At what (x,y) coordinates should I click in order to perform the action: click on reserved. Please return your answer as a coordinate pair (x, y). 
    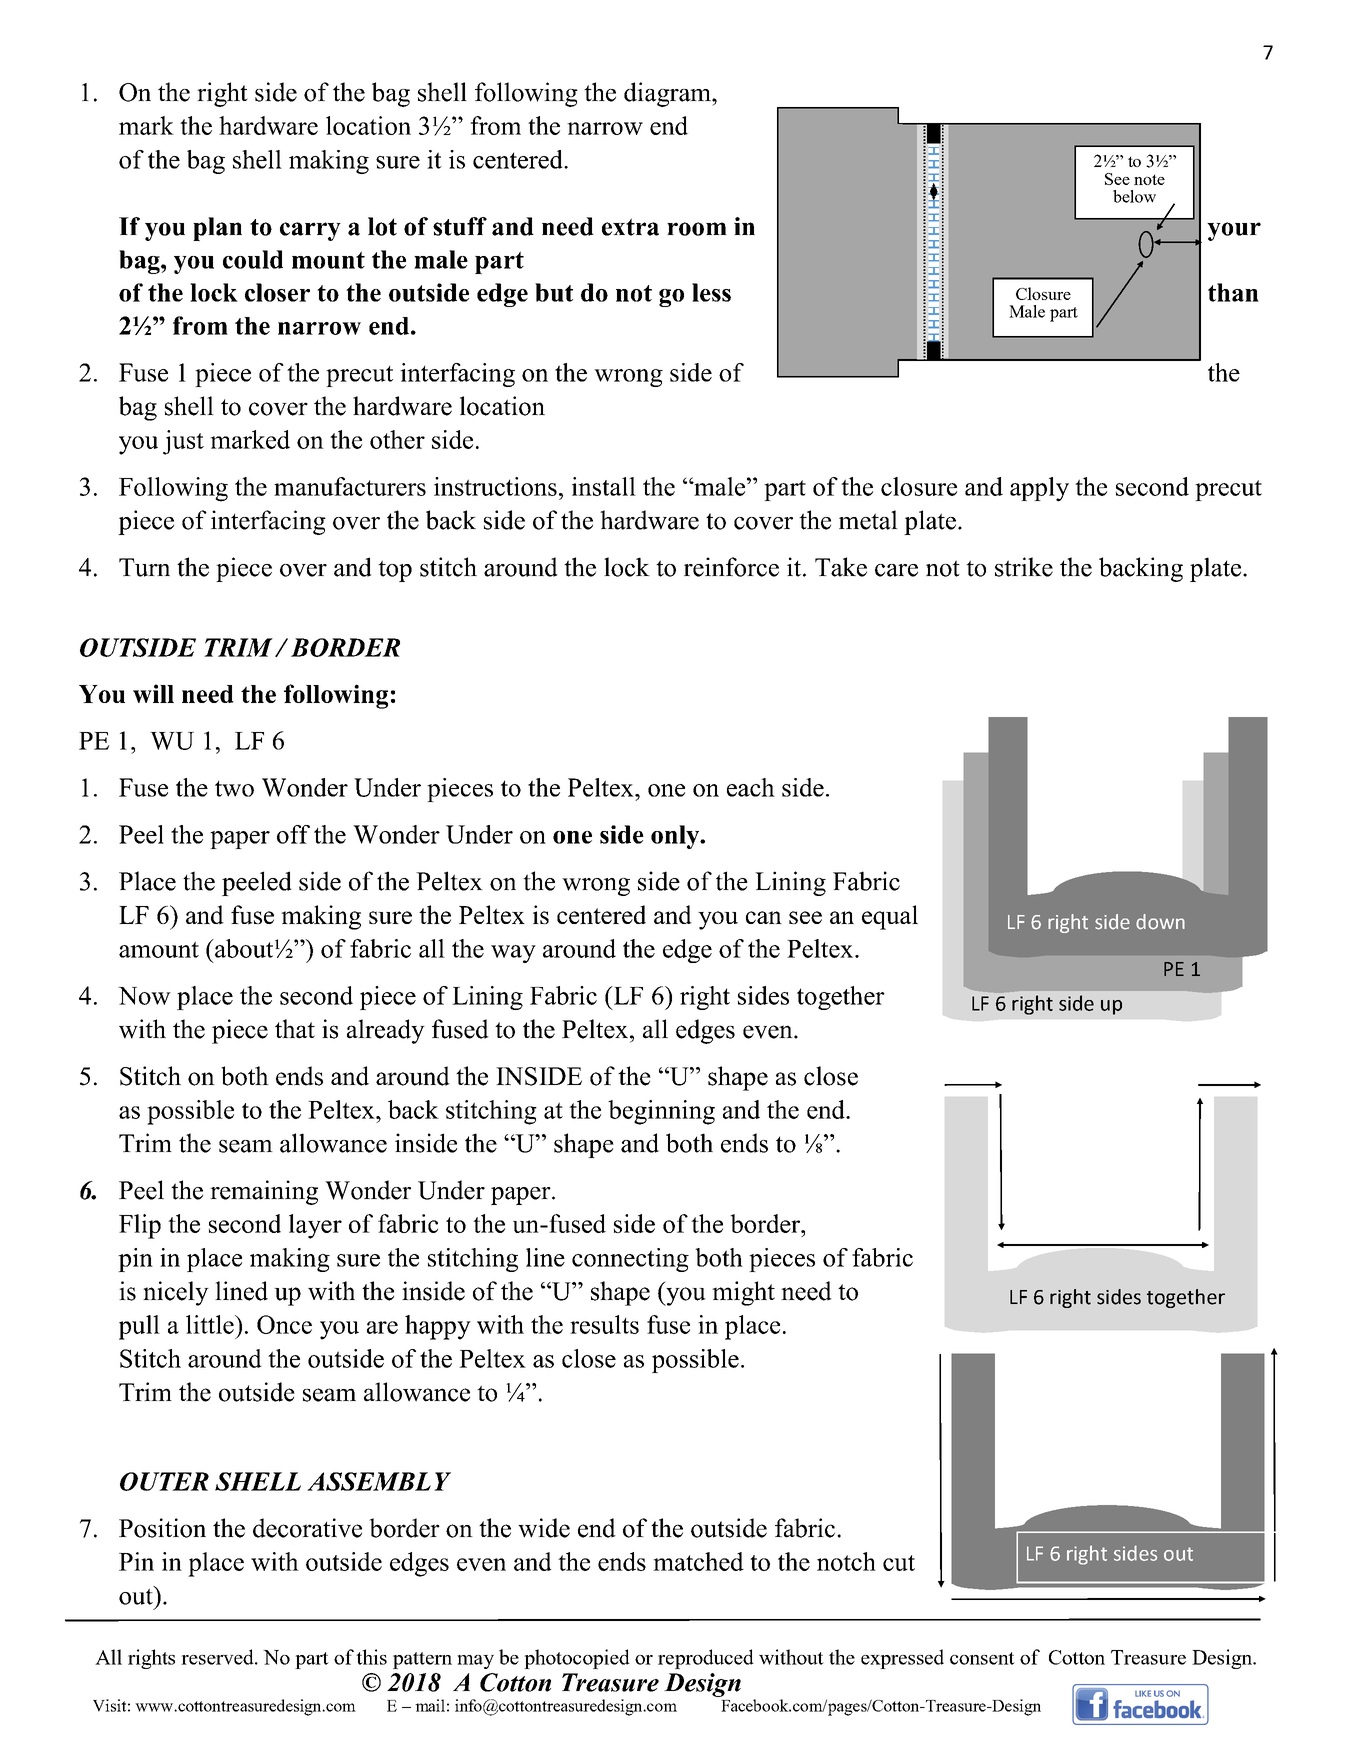
    Looking at the image, I should click on (219, 1657).
